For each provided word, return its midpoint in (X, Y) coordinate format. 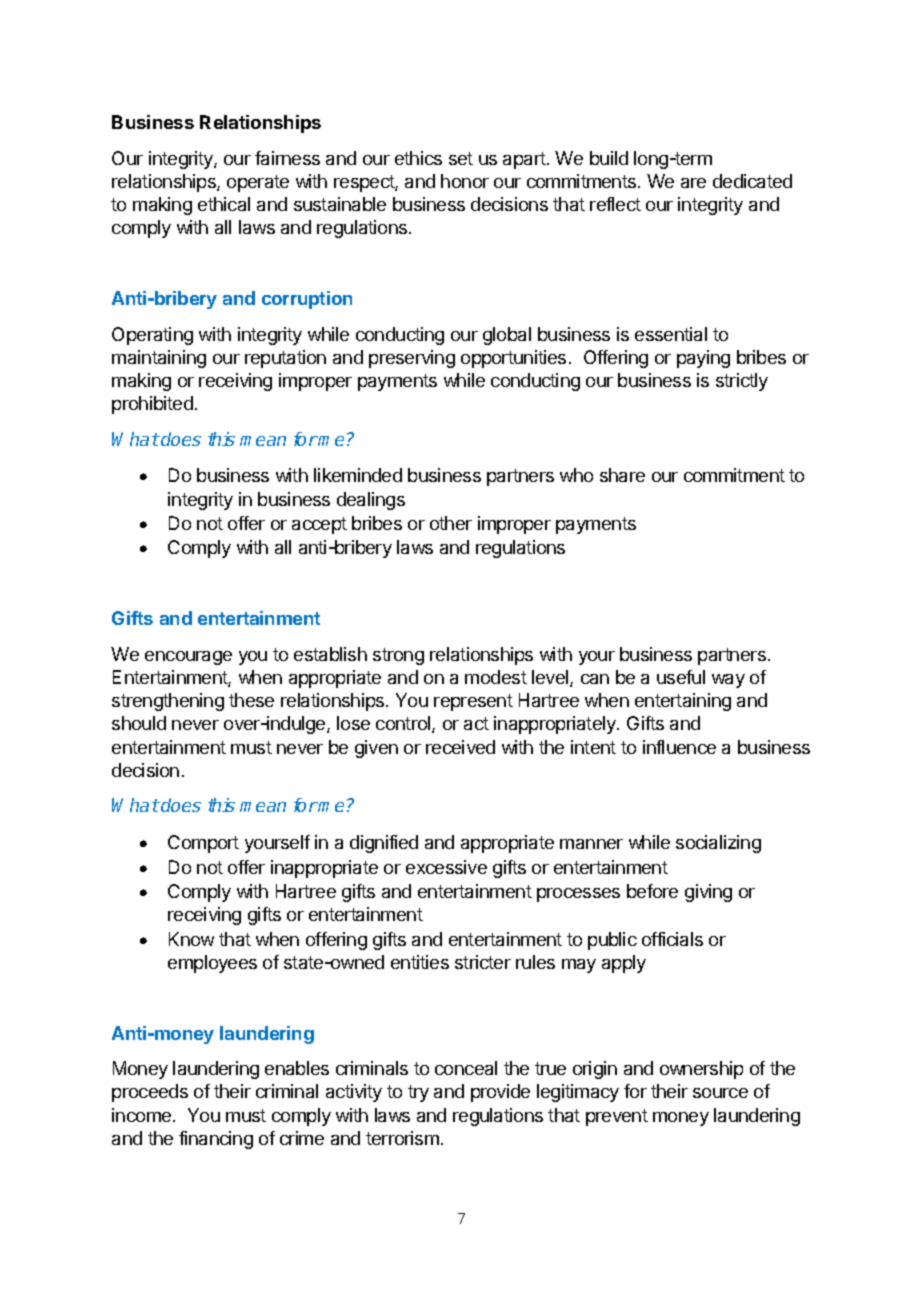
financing (216, 1140)
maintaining (159, 359)
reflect (615, 204)
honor (465, 181)
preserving (412, 359)
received (460, 747)
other (451, 523)
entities (420, 962)
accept (319, 525)
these (251, 700)
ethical (224, 204)
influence (679, 747)
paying (703, 359)
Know (191, 939)
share (622, 475)
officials (672, 939)
